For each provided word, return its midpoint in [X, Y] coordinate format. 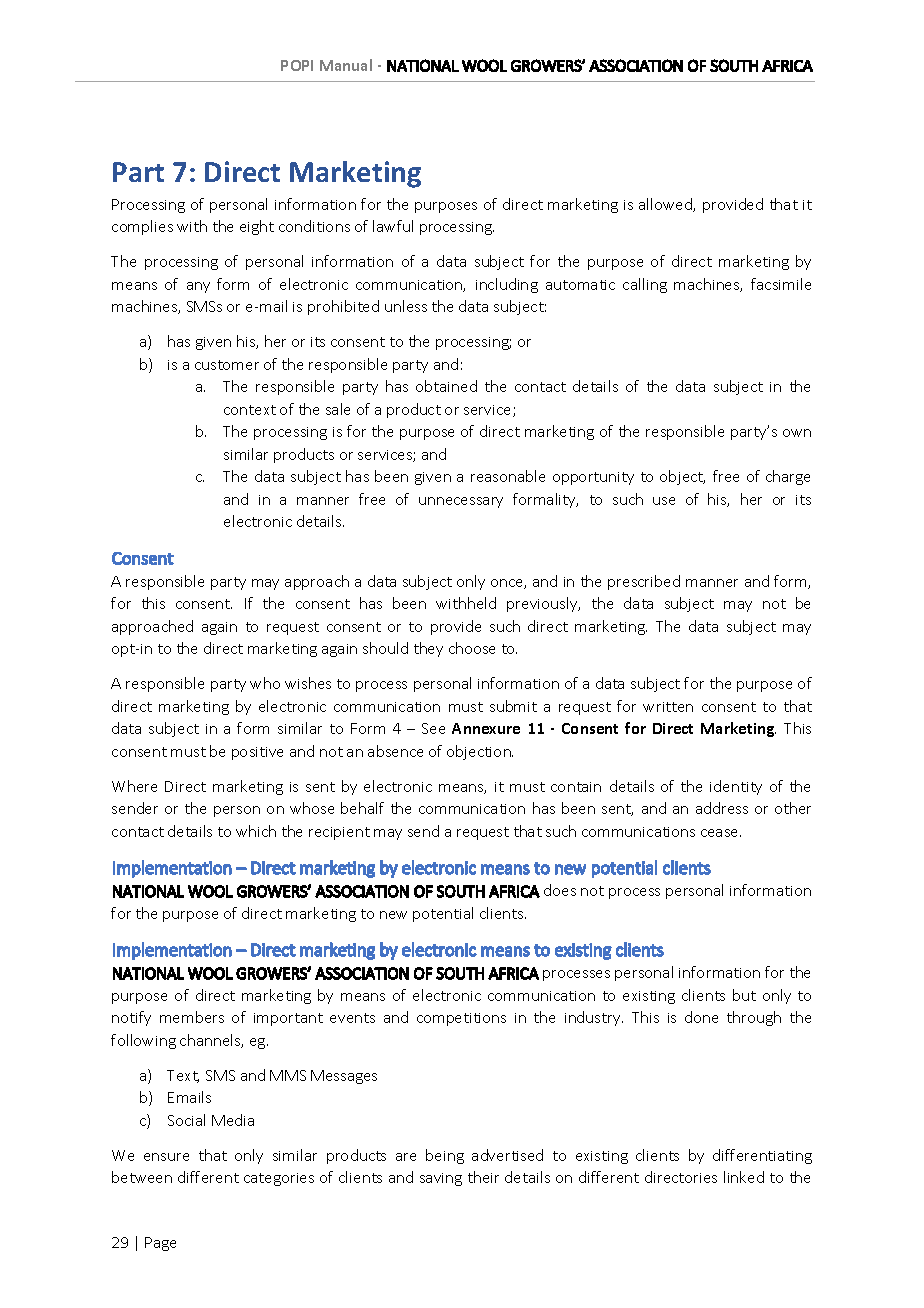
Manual [346, 65]
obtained [446, 386]
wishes [308, 683]
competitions [461, 1019]
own [797, 433]
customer [227, 365]
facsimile [781, 284]
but [744, 995]
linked [744, 1177]
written [668, 707]
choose [472, 648]
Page [160, 1244]
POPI [297, 65]
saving [441, 1179]
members [192, 1017]
